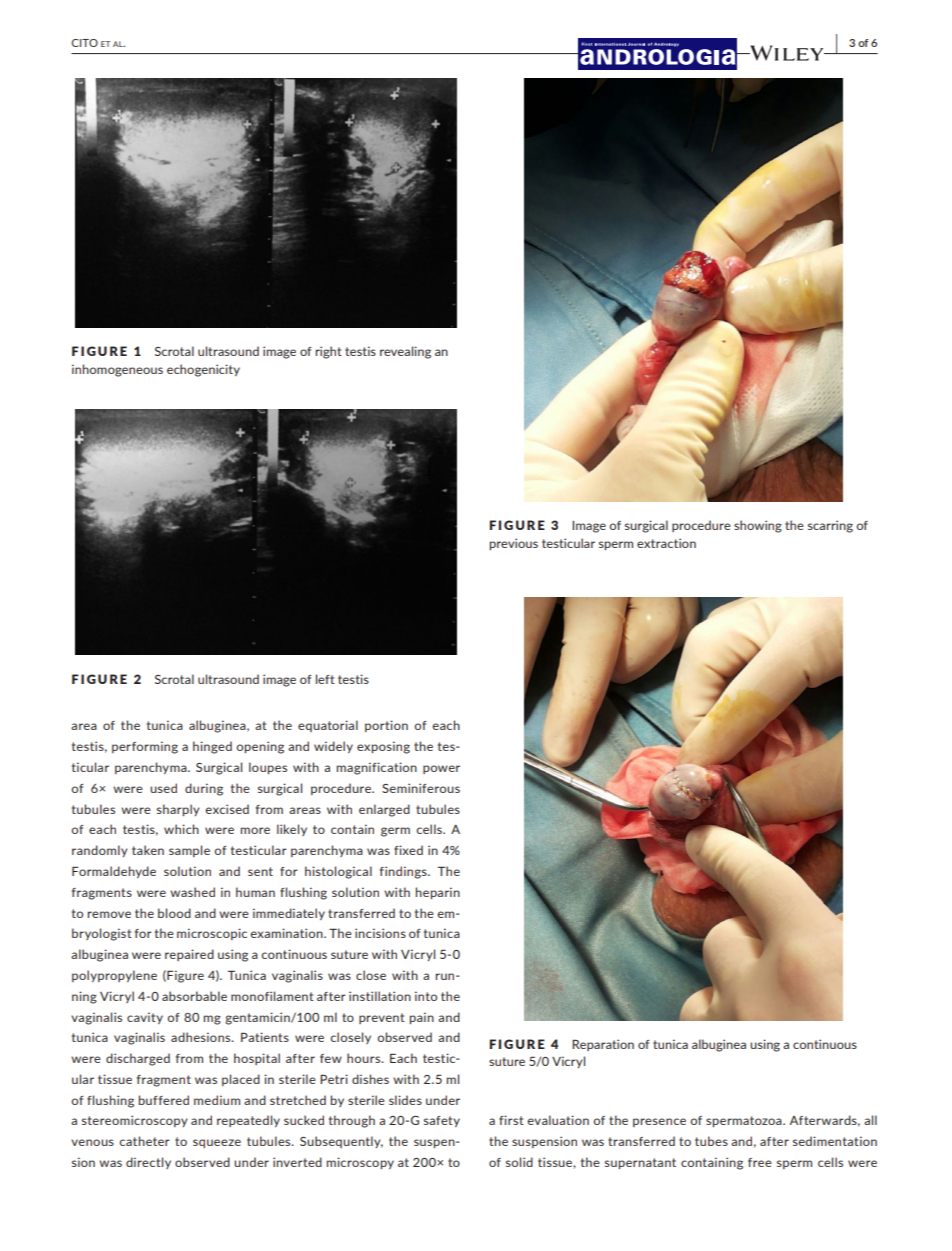 The height and width of the screenshot is (1251, 952). I want to click on left, so click(325, 679).
